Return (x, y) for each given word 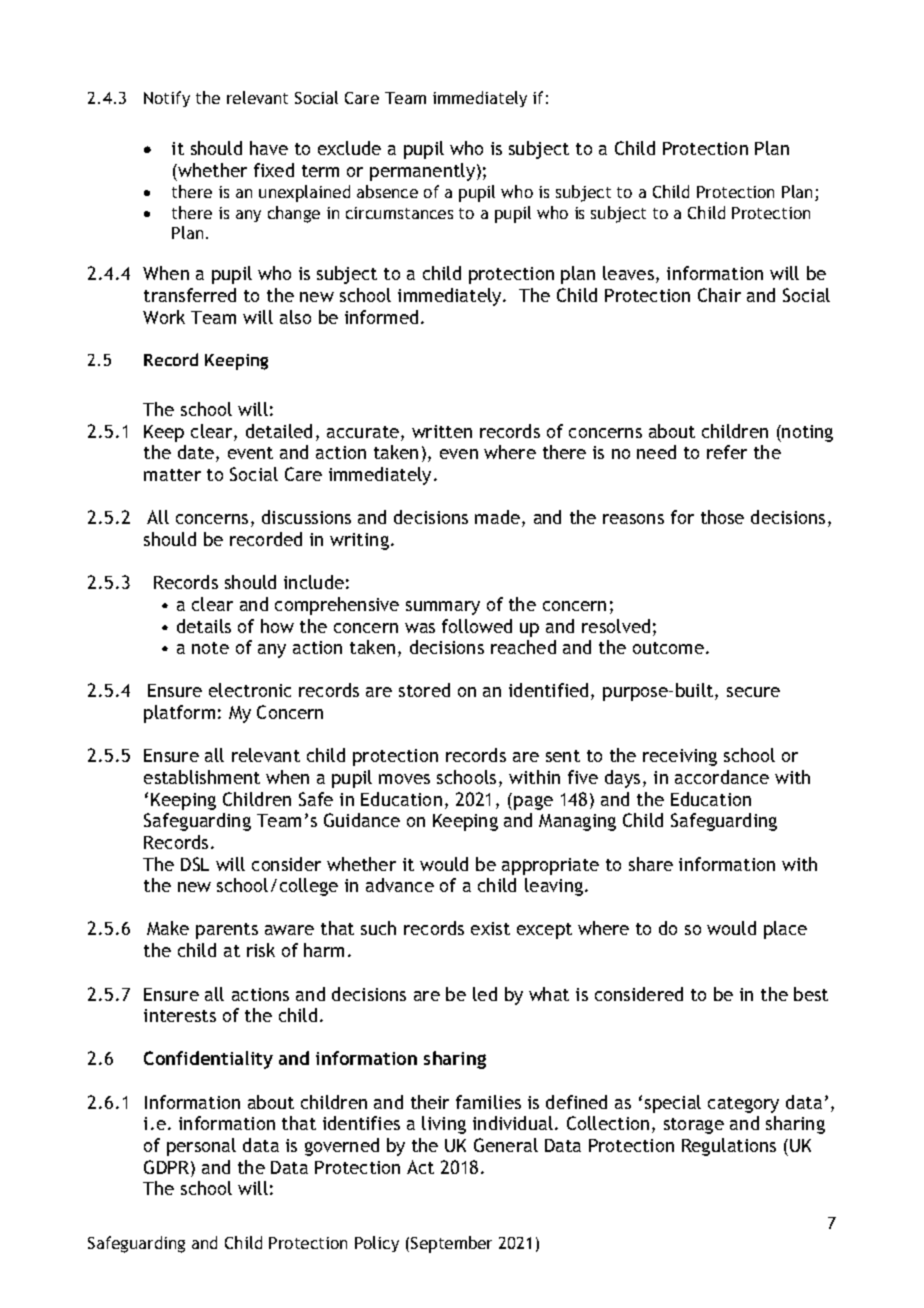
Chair (719, 295)
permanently (424, 172)
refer (727, 452)
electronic (250, 690)
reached (523, 647)
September (451, 1244)
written (442, 431)
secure (753, 692)
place (785, 930)
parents (227, 931)
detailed (279, 431)
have (269, 148)
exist (490, 928)
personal (201, 1147)
